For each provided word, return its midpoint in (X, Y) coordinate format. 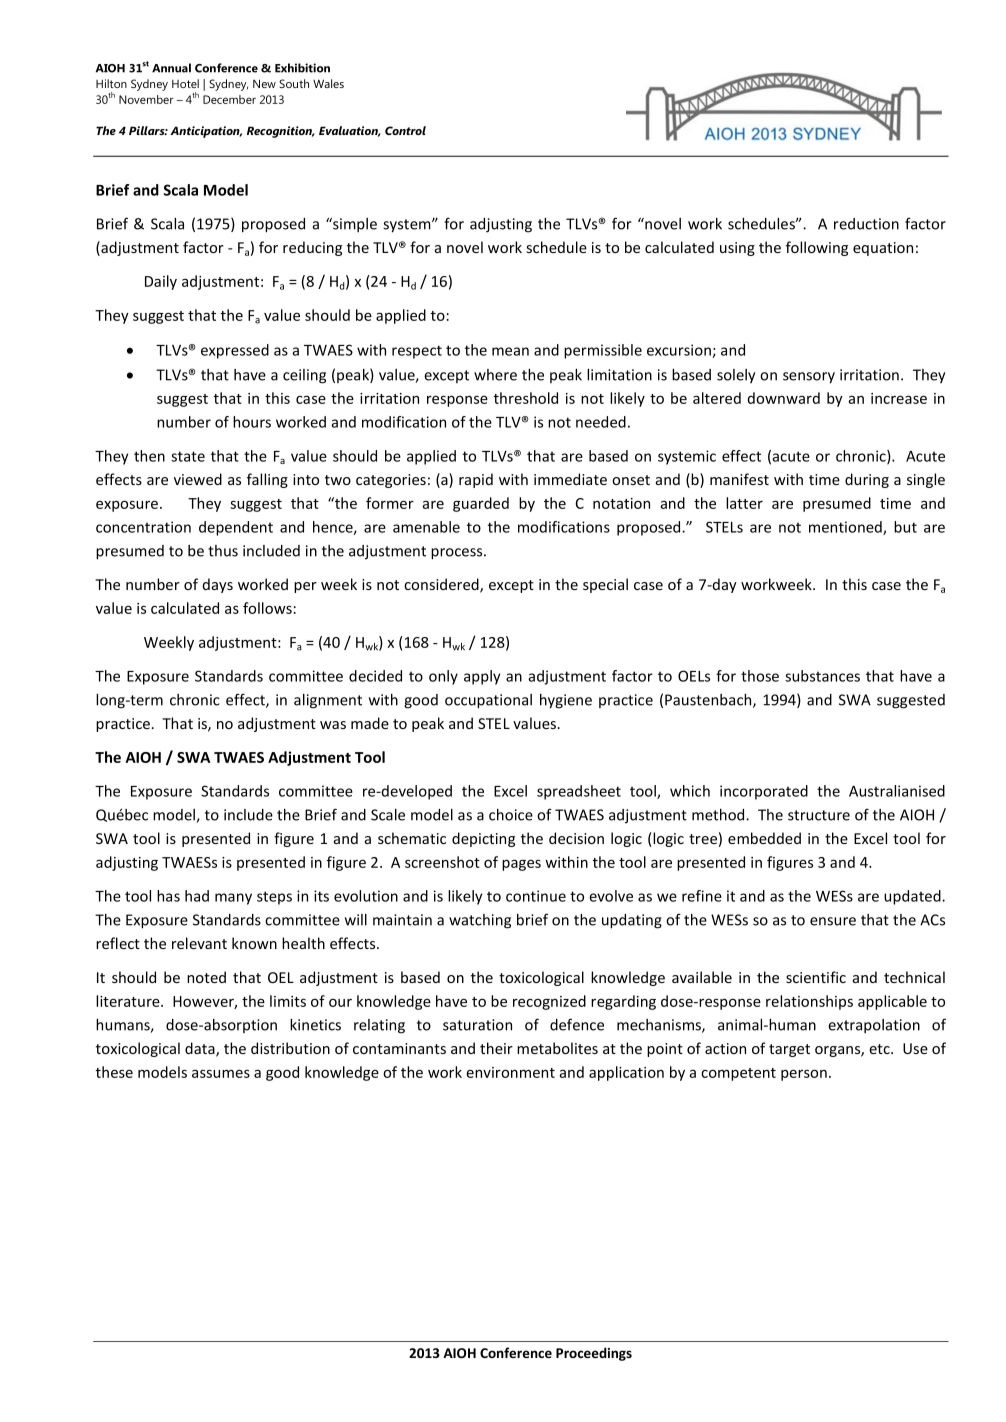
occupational (488, 701)
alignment (328, 701)
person (804, 1075)
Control (405, 130)
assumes (221, 1073)
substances (822, 676)
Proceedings (594, 1354)
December (229, 99)
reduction (866, 224)
